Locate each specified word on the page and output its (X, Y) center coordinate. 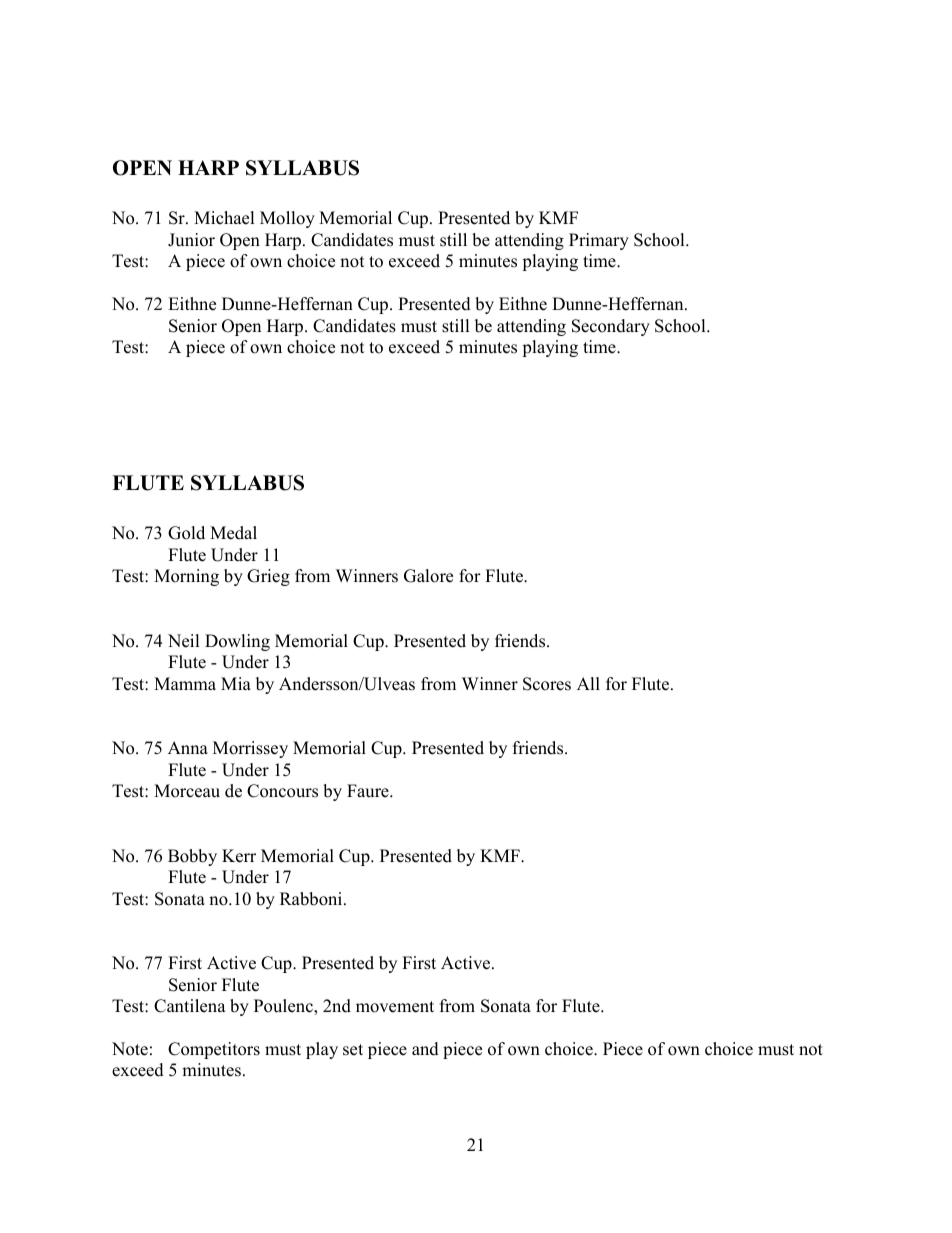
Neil (184, 641)
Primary (599, 241)
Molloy (287, 219)
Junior (191, 240)
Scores (547, 684)
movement (395, 1007)
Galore (428, 576)
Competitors (214, 1050)
